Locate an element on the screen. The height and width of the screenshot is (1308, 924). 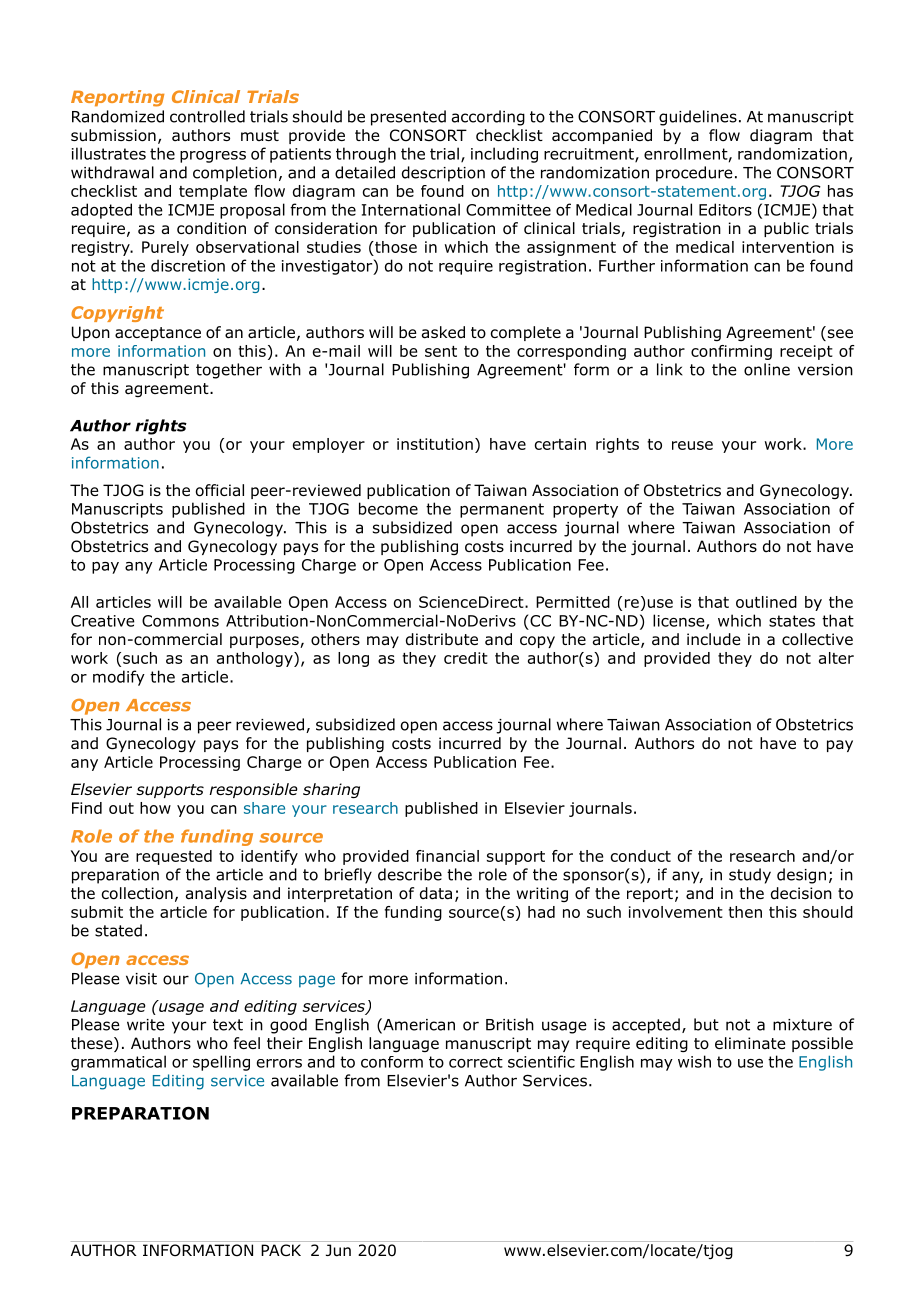
then is located at coordinates (745, 912).
